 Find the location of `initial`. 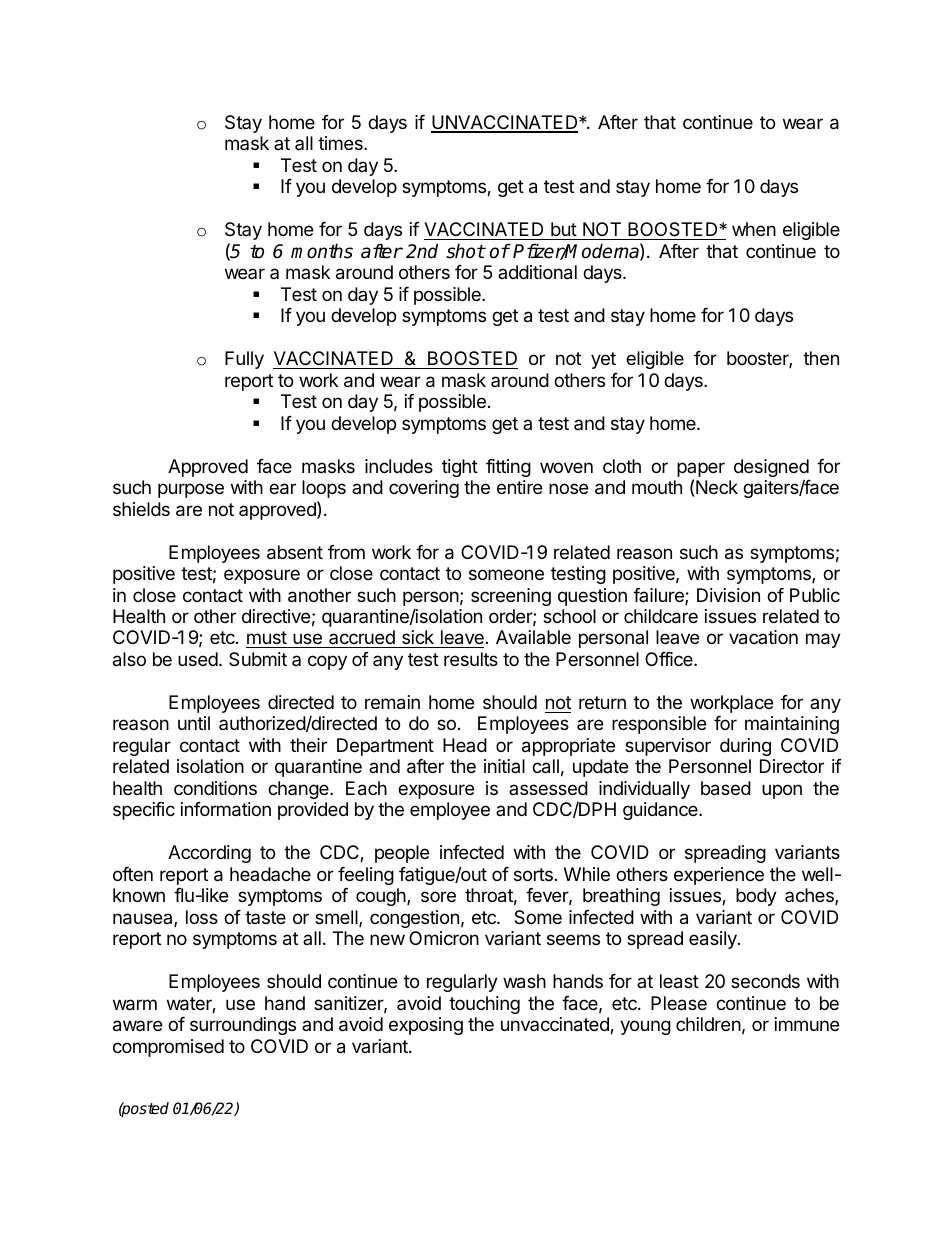

initial is located at coordinates (504, 766).
